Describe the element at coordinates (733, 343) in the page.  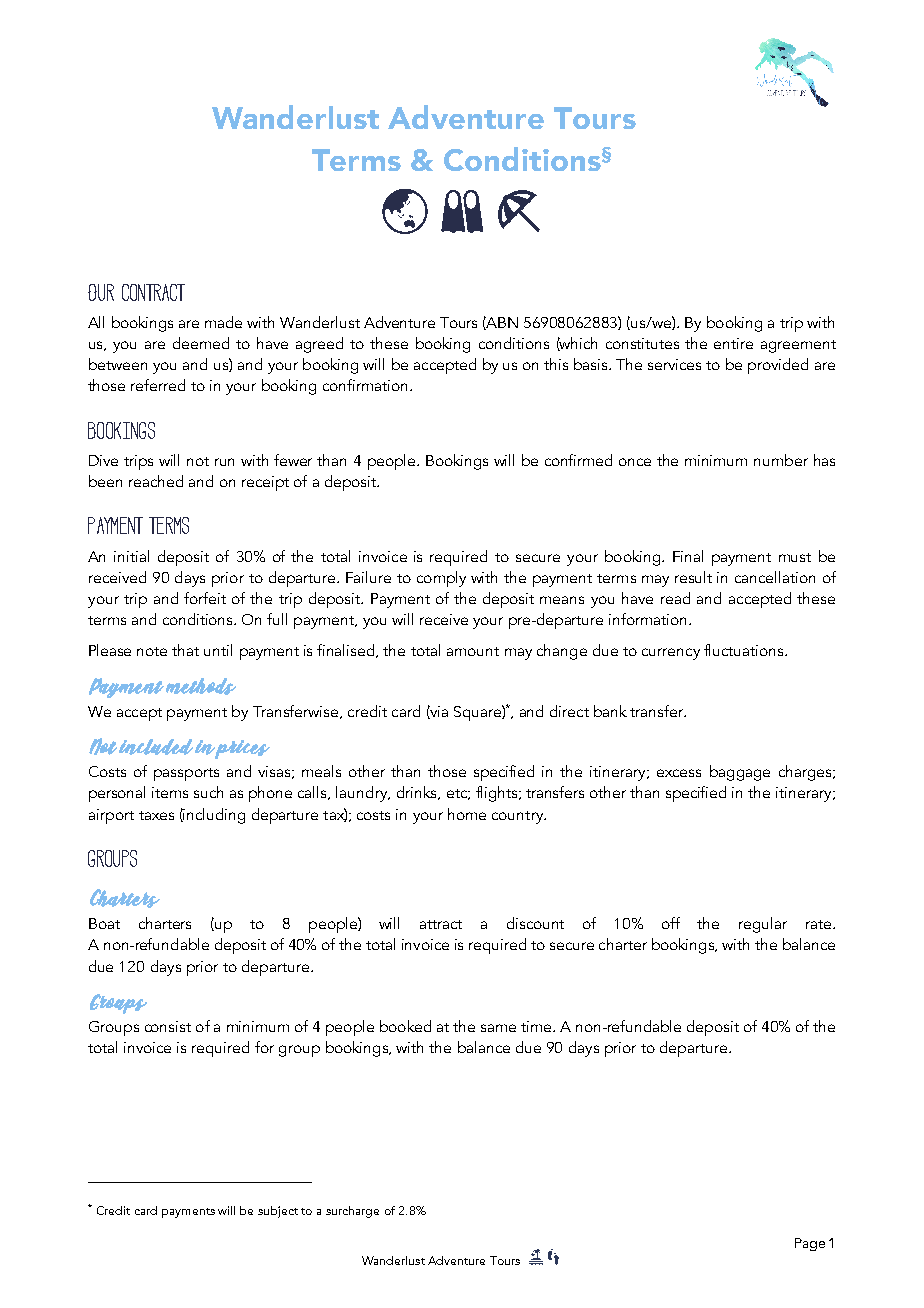
I see `entire` at that location.
